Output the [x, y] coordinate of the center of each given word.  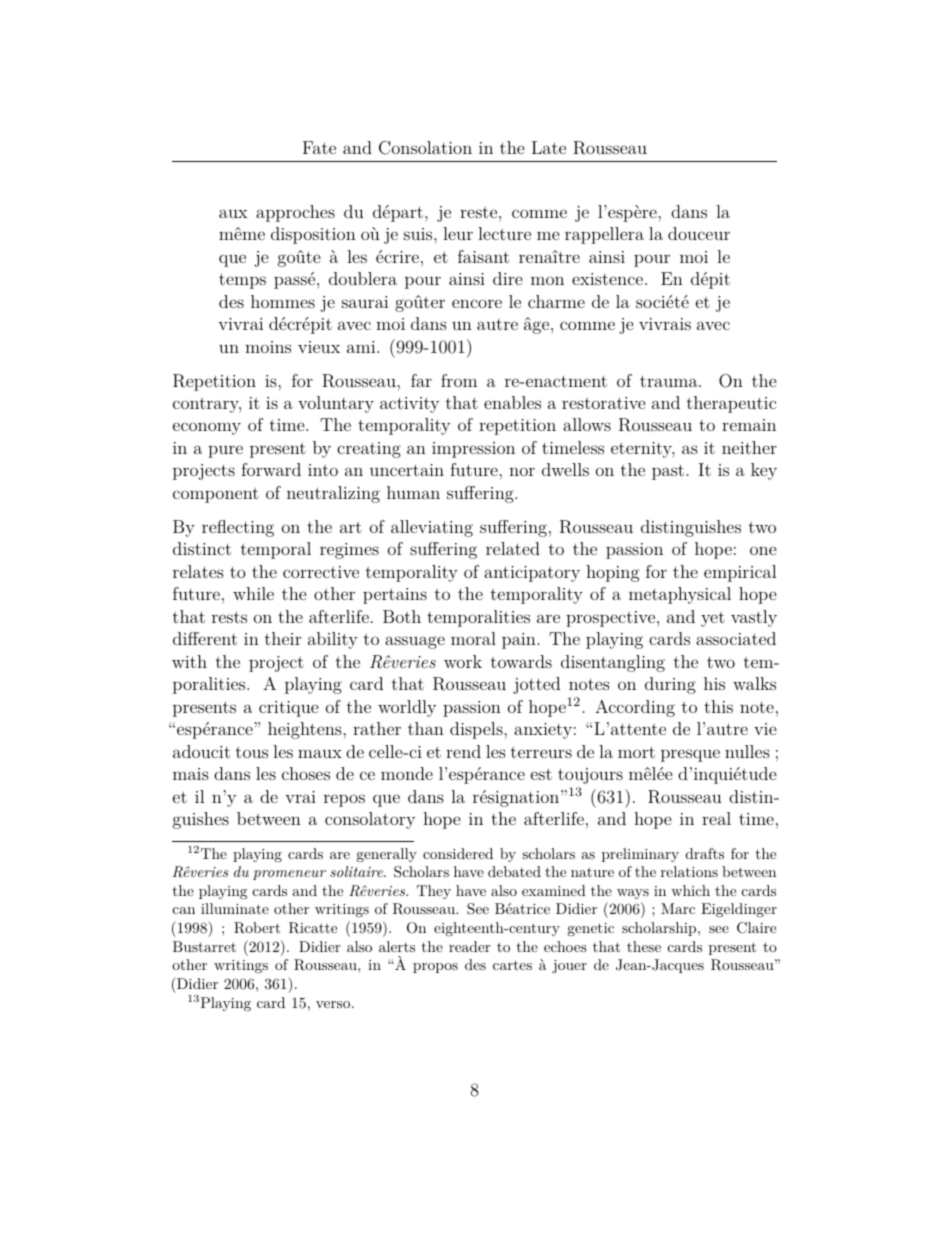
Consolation [425, 148]
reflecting [238, 528]
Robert [257, 928]
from [459, 380]
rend [463, 751]
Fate [319, 147]
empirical [740, 573]
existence [607, 279]
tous [252, 752]
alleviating [432, 528]
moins [268, 347]
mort [636, 752]
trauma [670, 381]
